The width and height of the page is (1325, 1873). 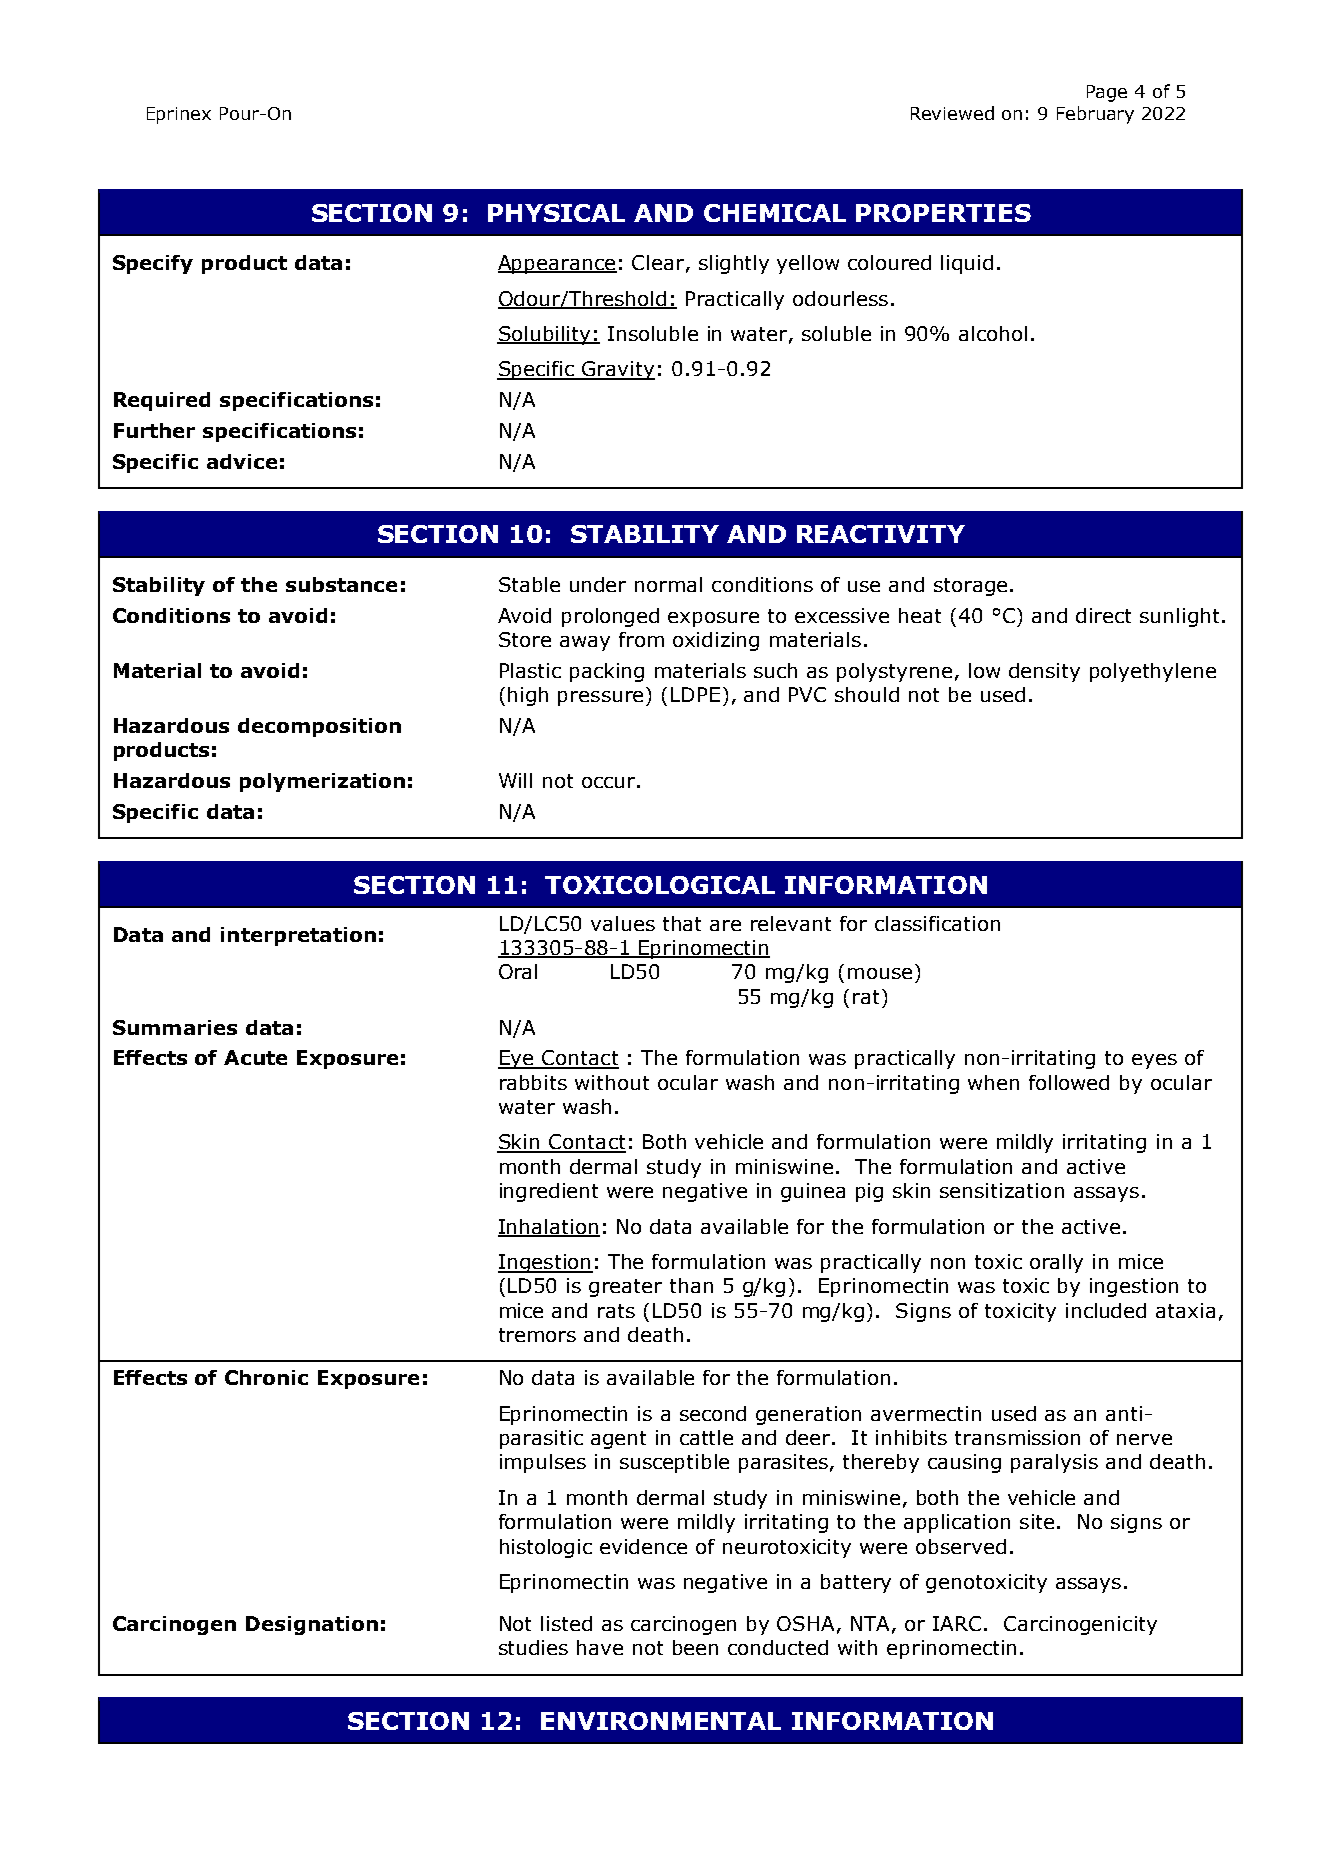 What do you see at coordinates (153, 264) in the page?
I see `Specify` at bounding box center [153, 264].
